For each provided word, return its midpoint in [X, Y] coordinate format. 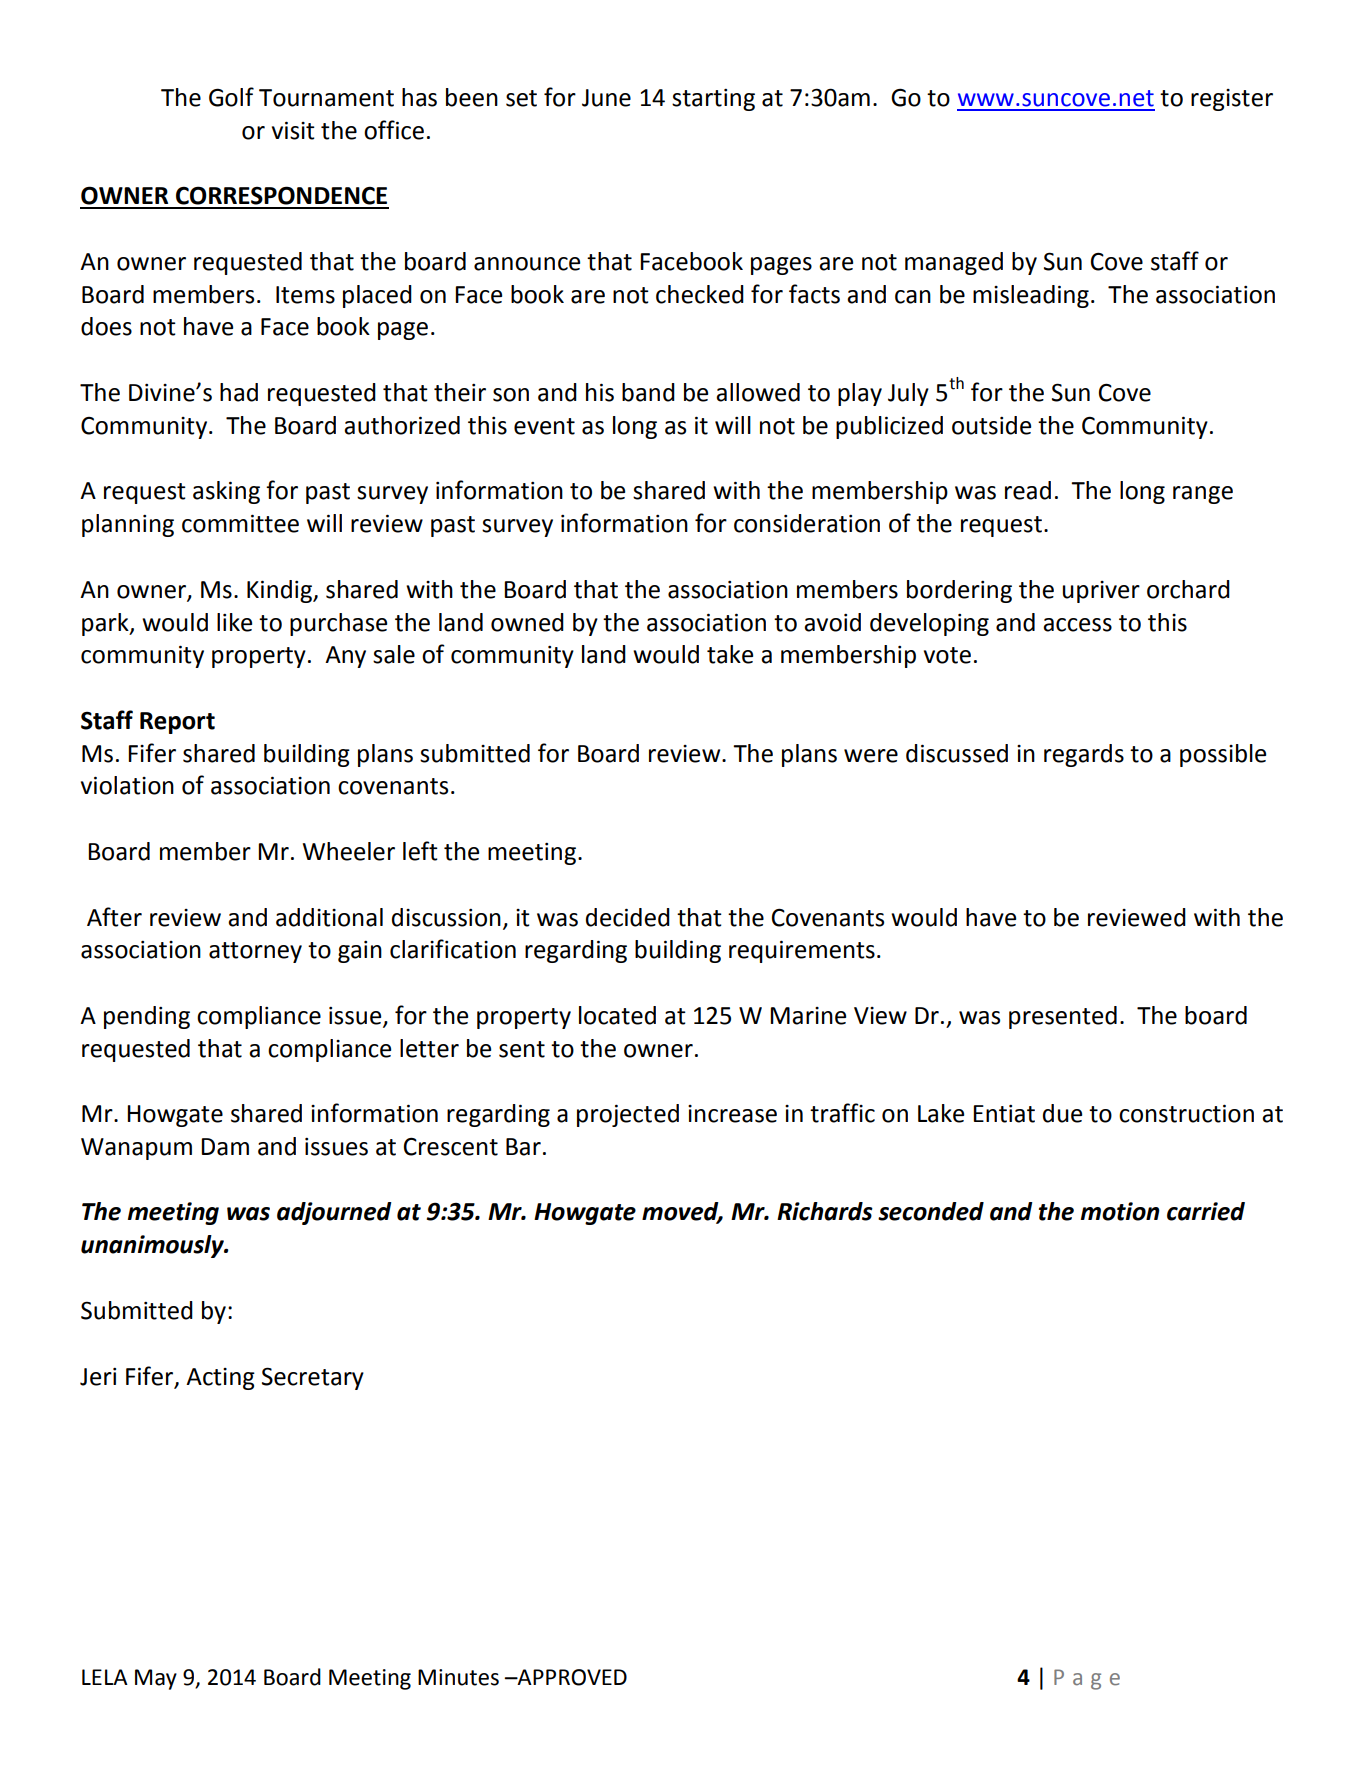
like [234, 622]
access [1077, 625]
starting [713, 100]
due [1062, 1113]
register [1232, 100]
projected [628, 1115]
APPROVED [571, 1677]
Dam [225, 1147]
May [156, 1679]
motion [1120, 1211]
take [730, 654]
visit [293, 130]
